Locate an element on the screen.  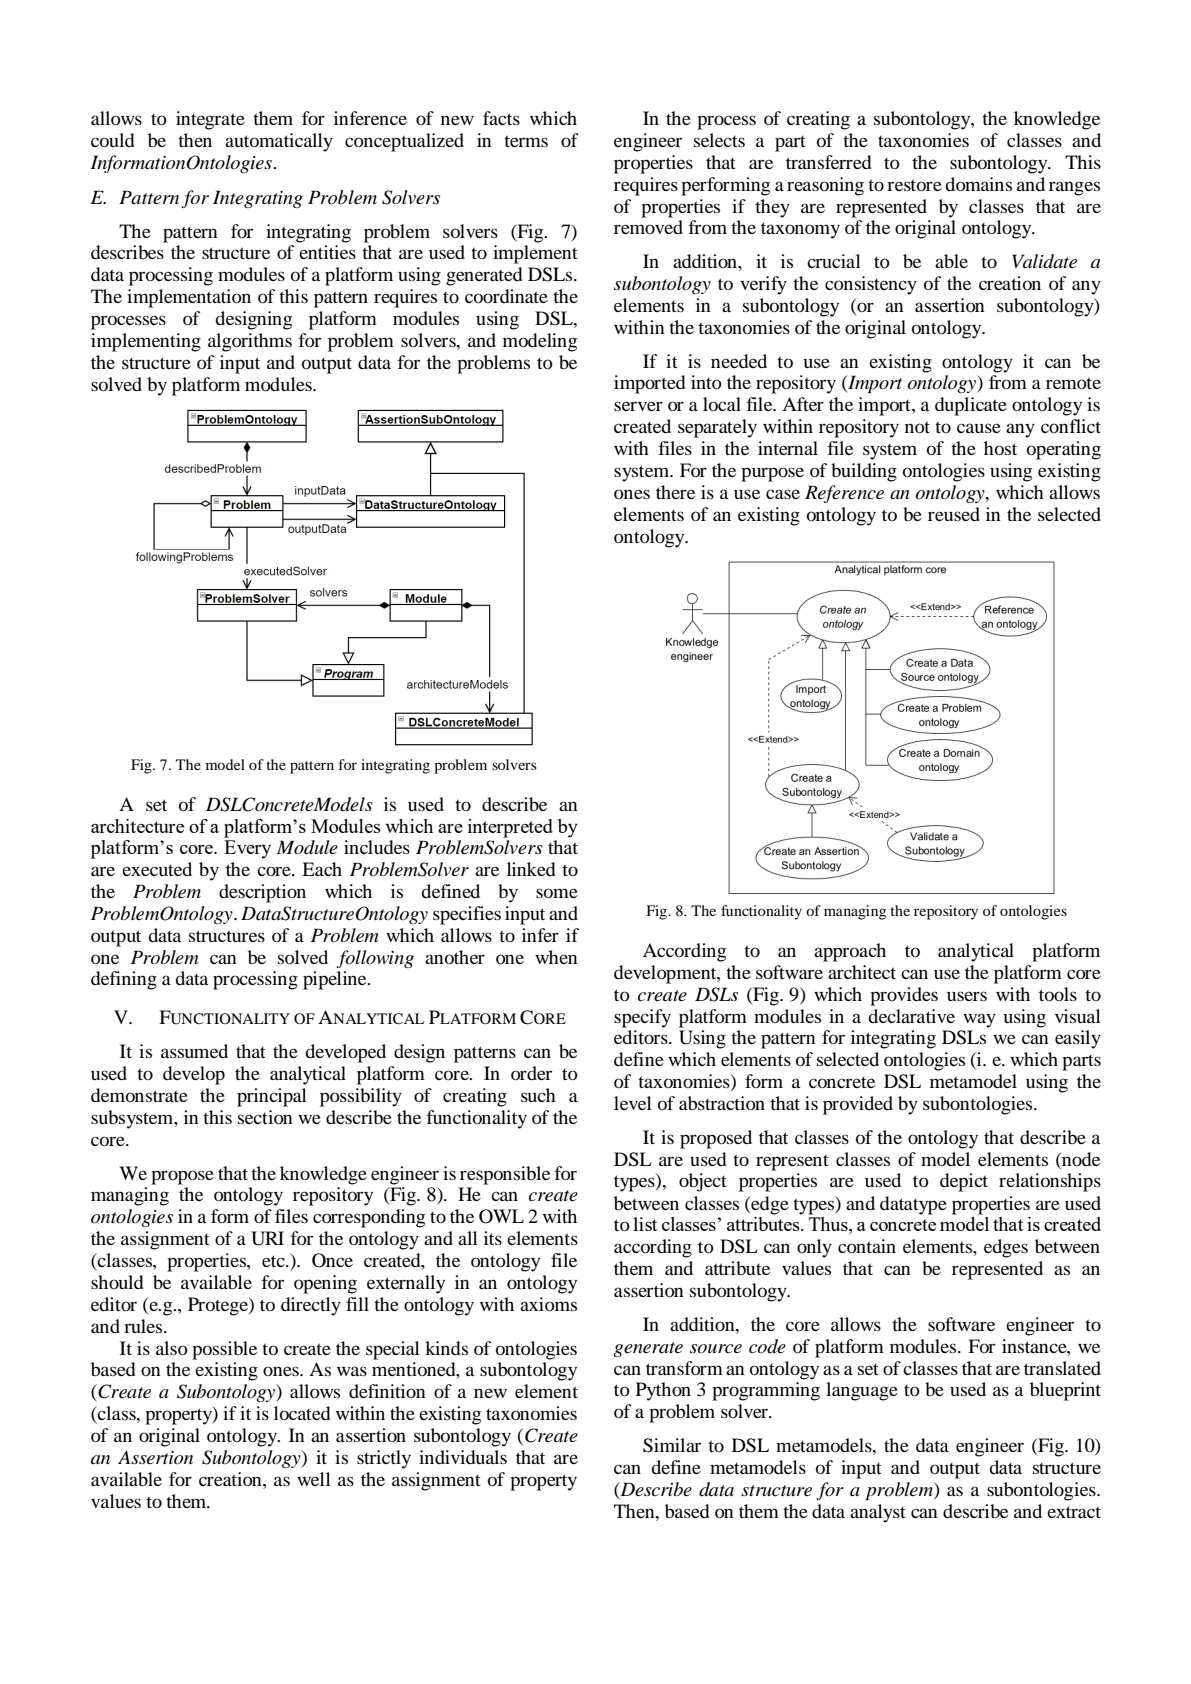
there is located at coordinates (675, 492).
